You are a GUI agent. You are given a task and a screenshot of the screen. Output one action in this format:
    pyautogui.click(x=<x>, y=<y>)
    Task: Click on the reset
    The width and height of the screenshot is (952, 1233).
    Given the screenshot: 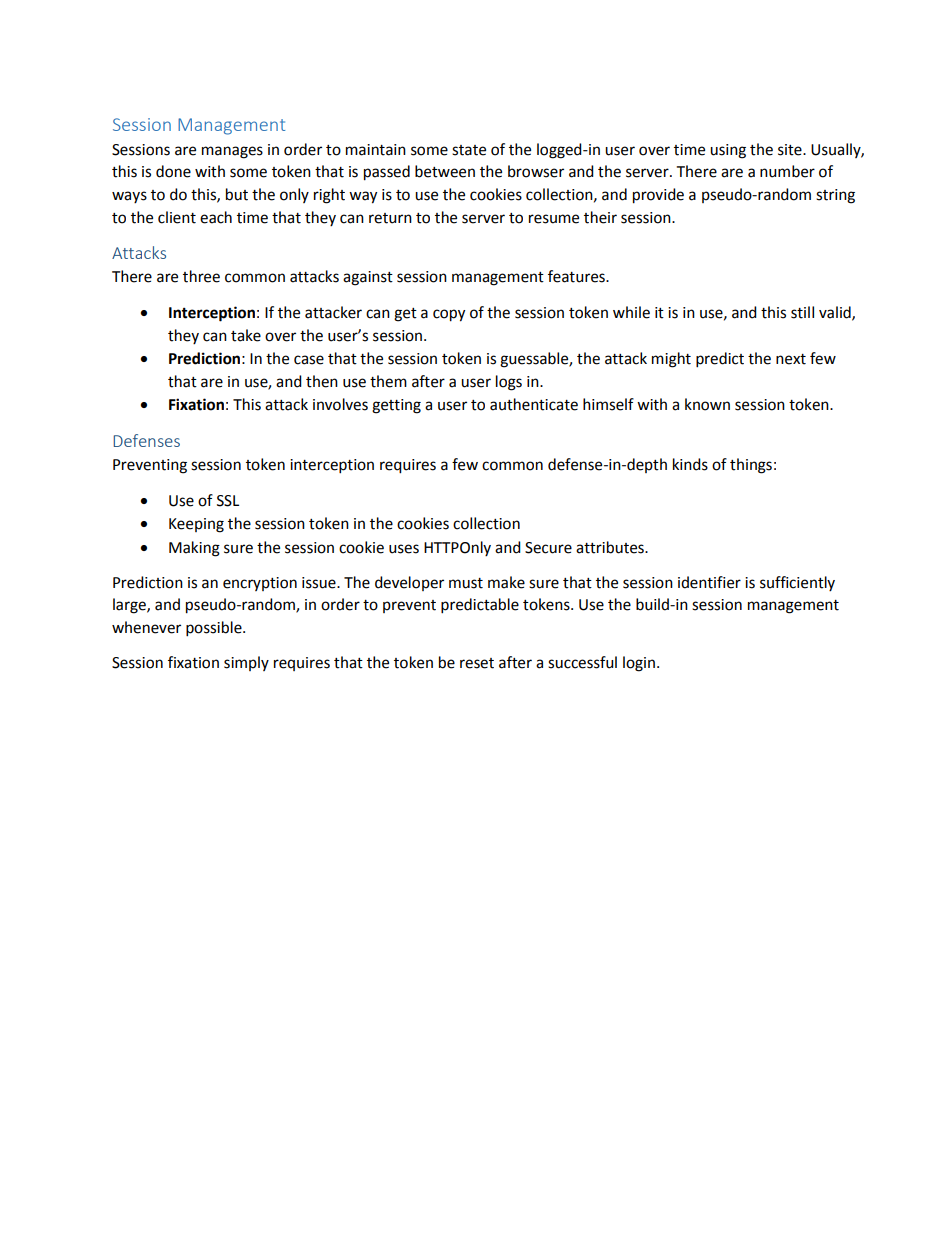 What is the action you would take?
    pyautogui.click(x=477, y=663)
